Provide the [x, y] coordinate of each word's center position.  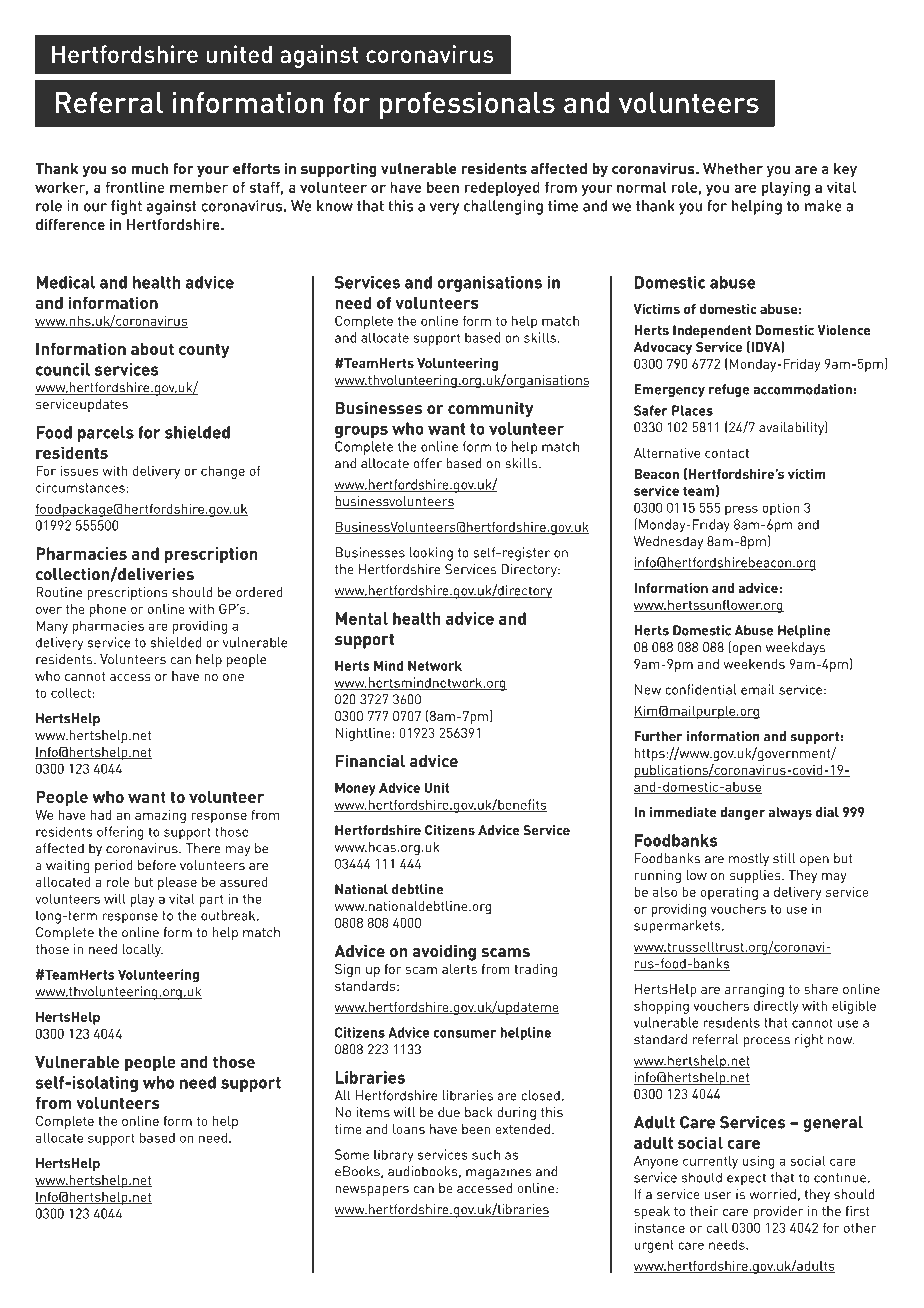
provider [778, 1212]
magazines [499, 1173]
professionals [467, 105]
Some [352, 1154]
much [150, 168]
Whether [733, 168]
